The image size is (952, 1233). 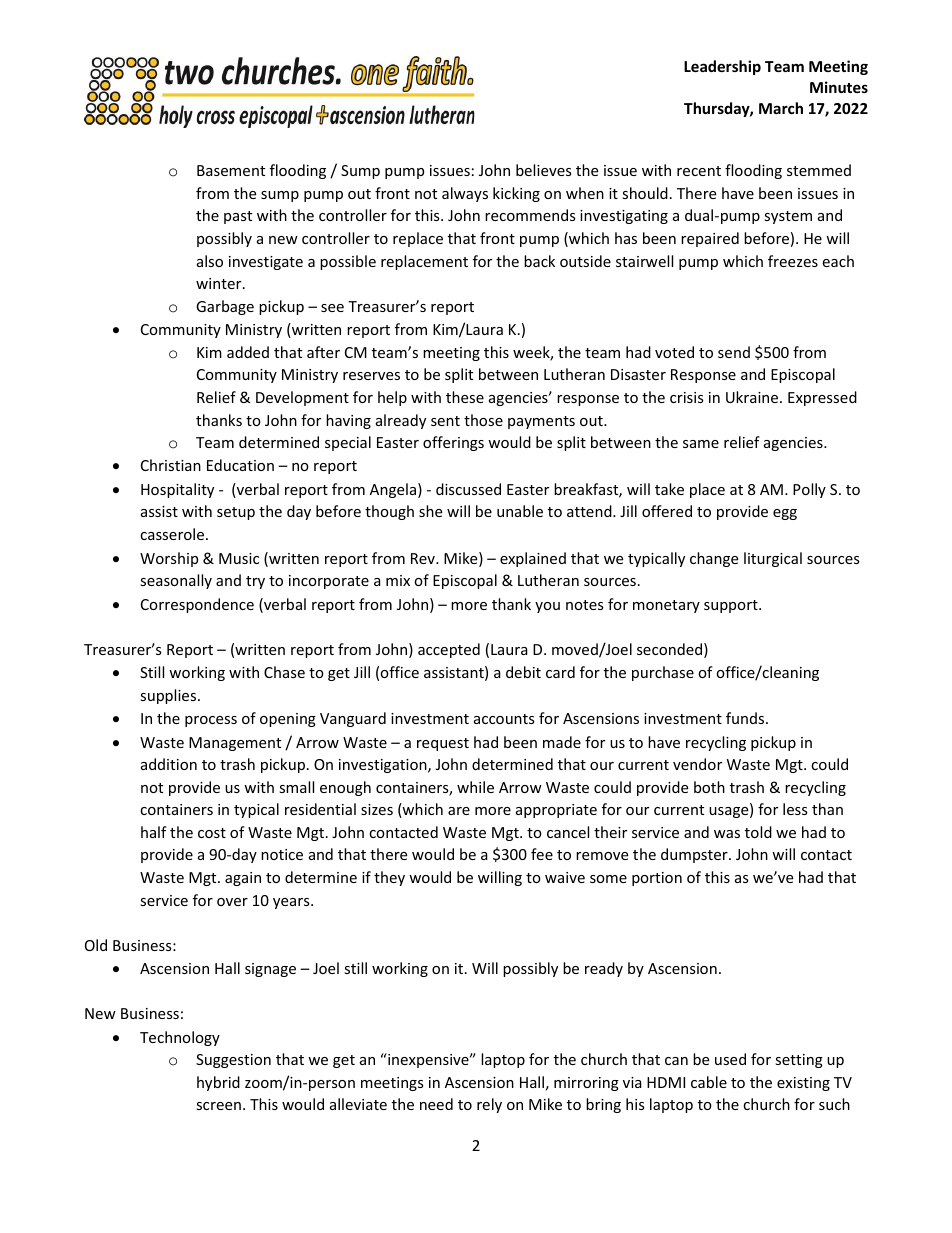 What do you see at coordinates (233, 1061) in the image?
I see `Suggestion` at bounding box center [233, 1061].
